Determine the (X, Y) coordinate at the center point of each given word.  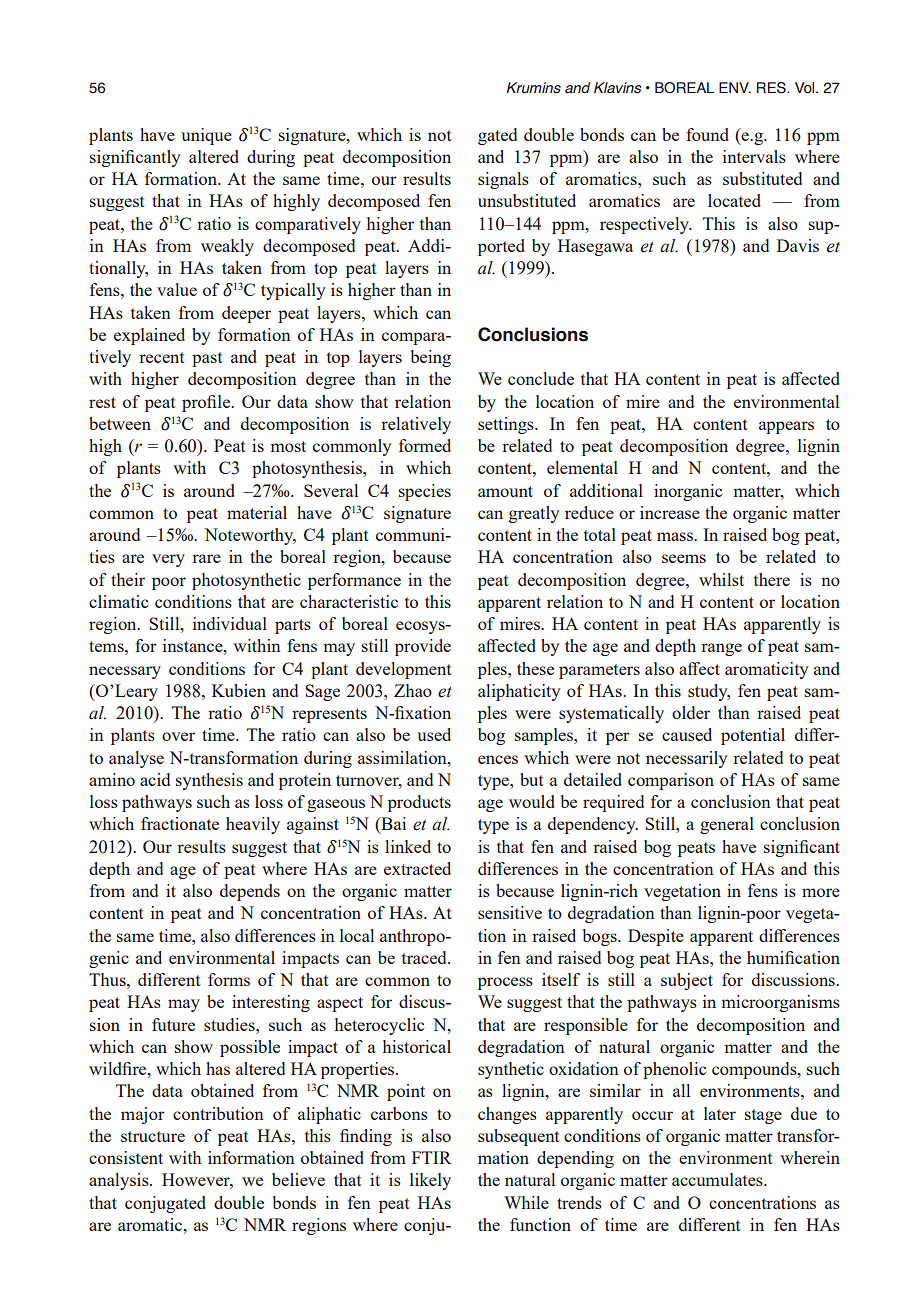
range (721, 649)
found (707, 134)
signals (503, 180)
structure (153, 1136)
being (431, 358)
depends (250, 892)
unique (206, 136)
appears (786, 427)
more (821, 892)
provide (423, 647)
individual (230, 623)
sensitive (510, 912)
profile (207, 403)
